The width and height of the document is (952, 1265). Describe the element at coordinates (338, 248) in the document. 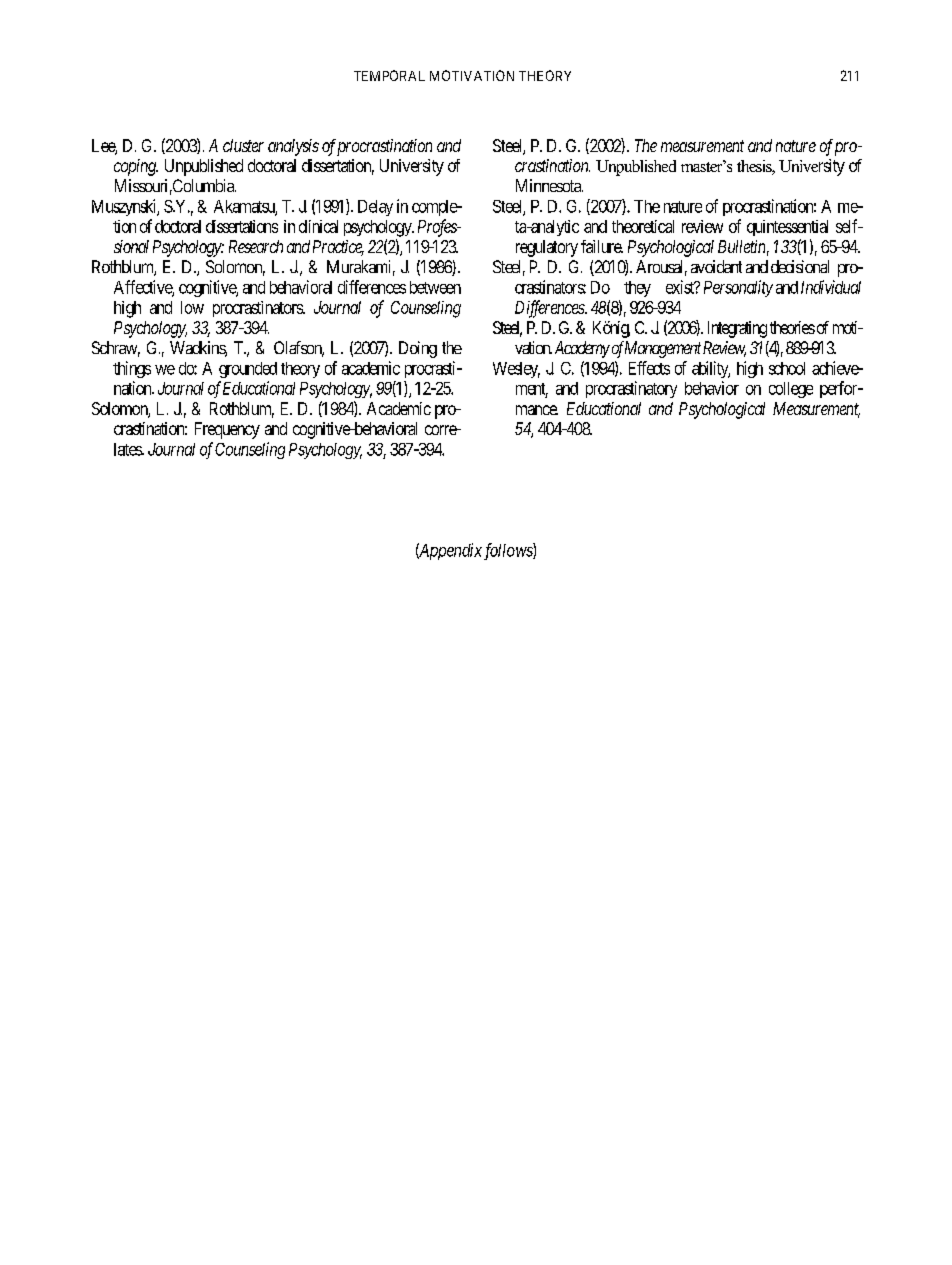

I see `Practice` at that location.
